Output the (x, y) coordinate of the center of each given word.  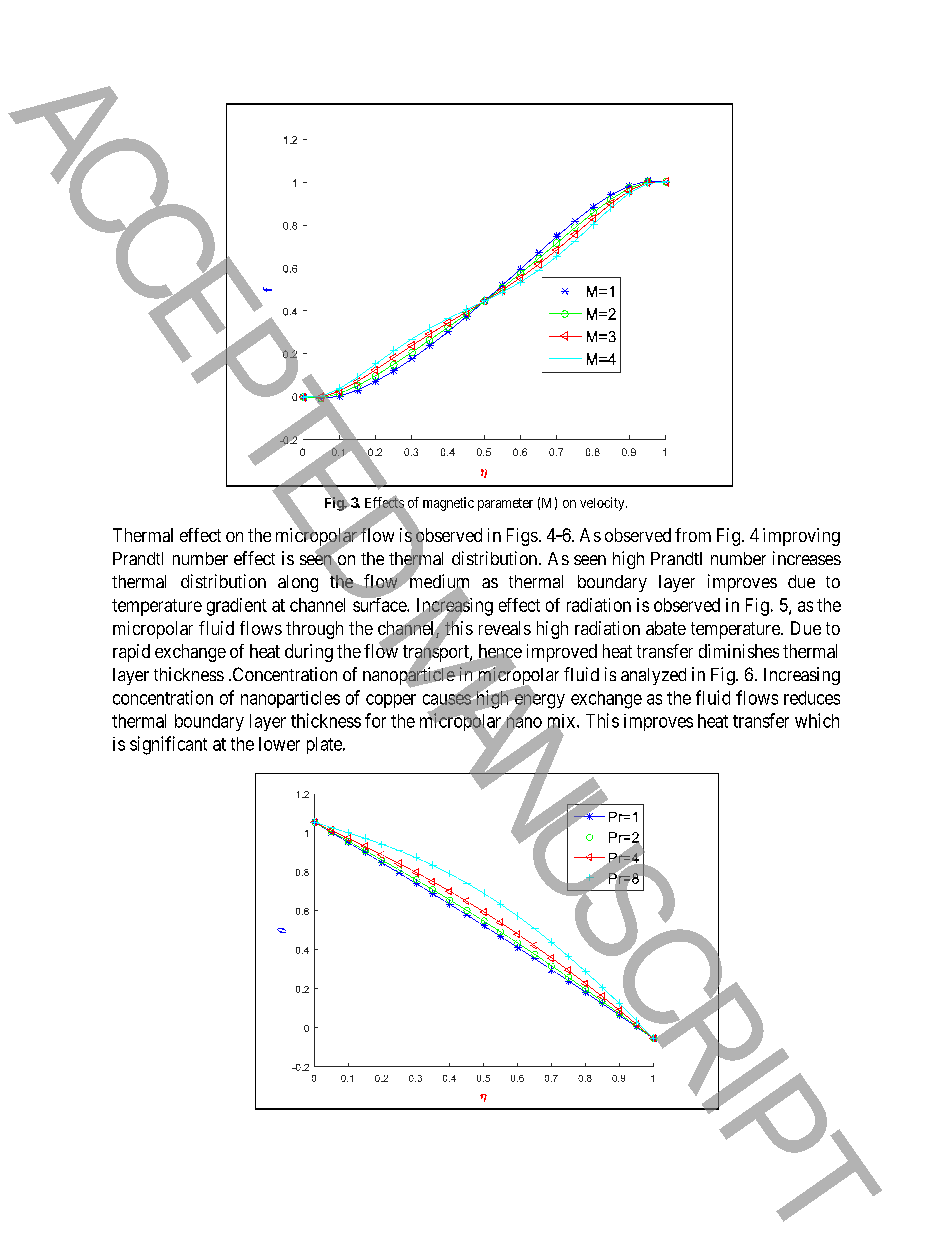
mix (562, 722)
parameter (505, 504)
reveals (505, 628)
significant (168, 745)
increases (807, 558)
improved (562, 653)
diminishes (739, 651)
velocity (603, 504)
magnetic (448, 504)
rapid (131, 653)
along (298, 583)
